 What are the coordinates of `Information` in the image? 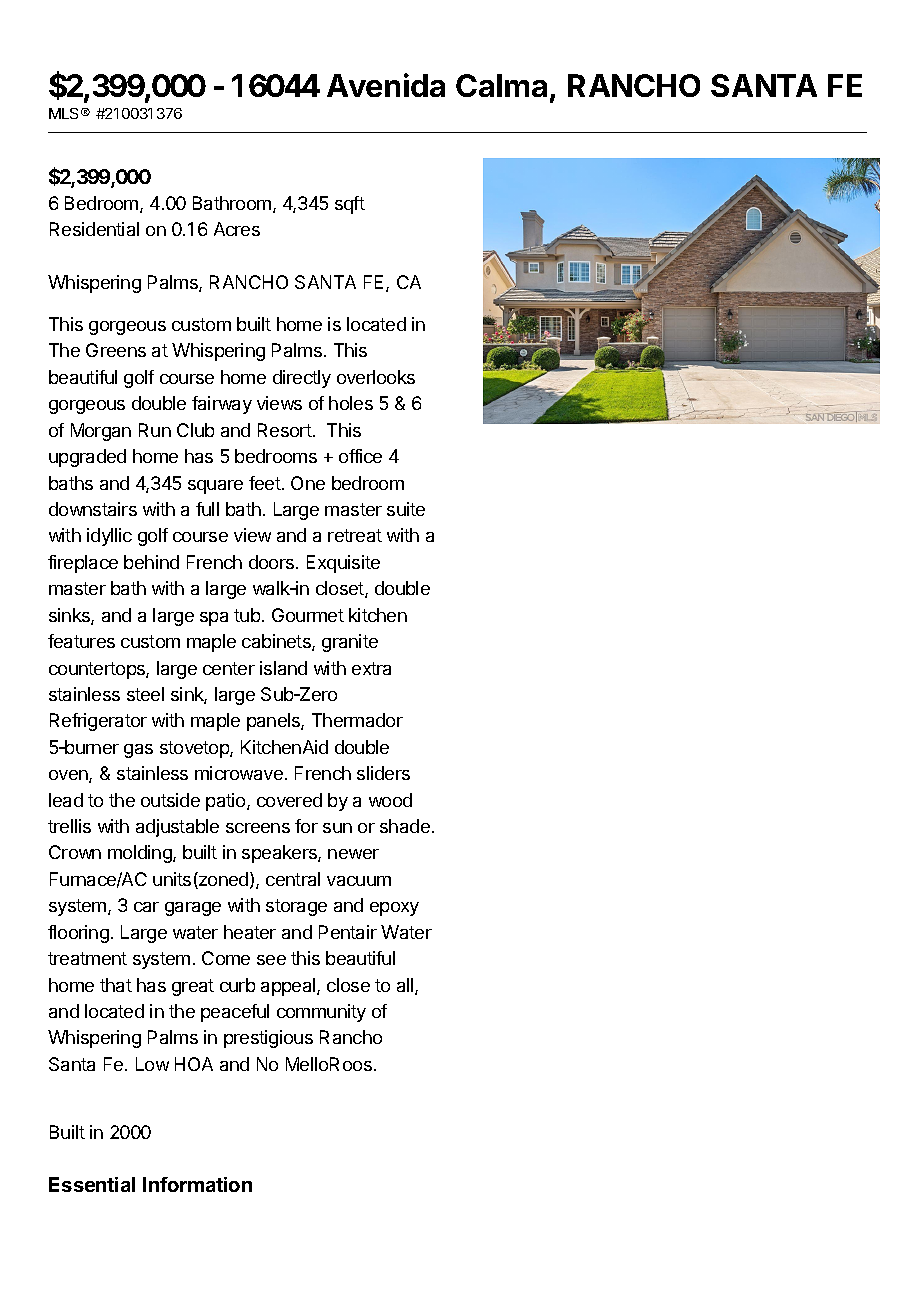 It's located at (197, 1184).
